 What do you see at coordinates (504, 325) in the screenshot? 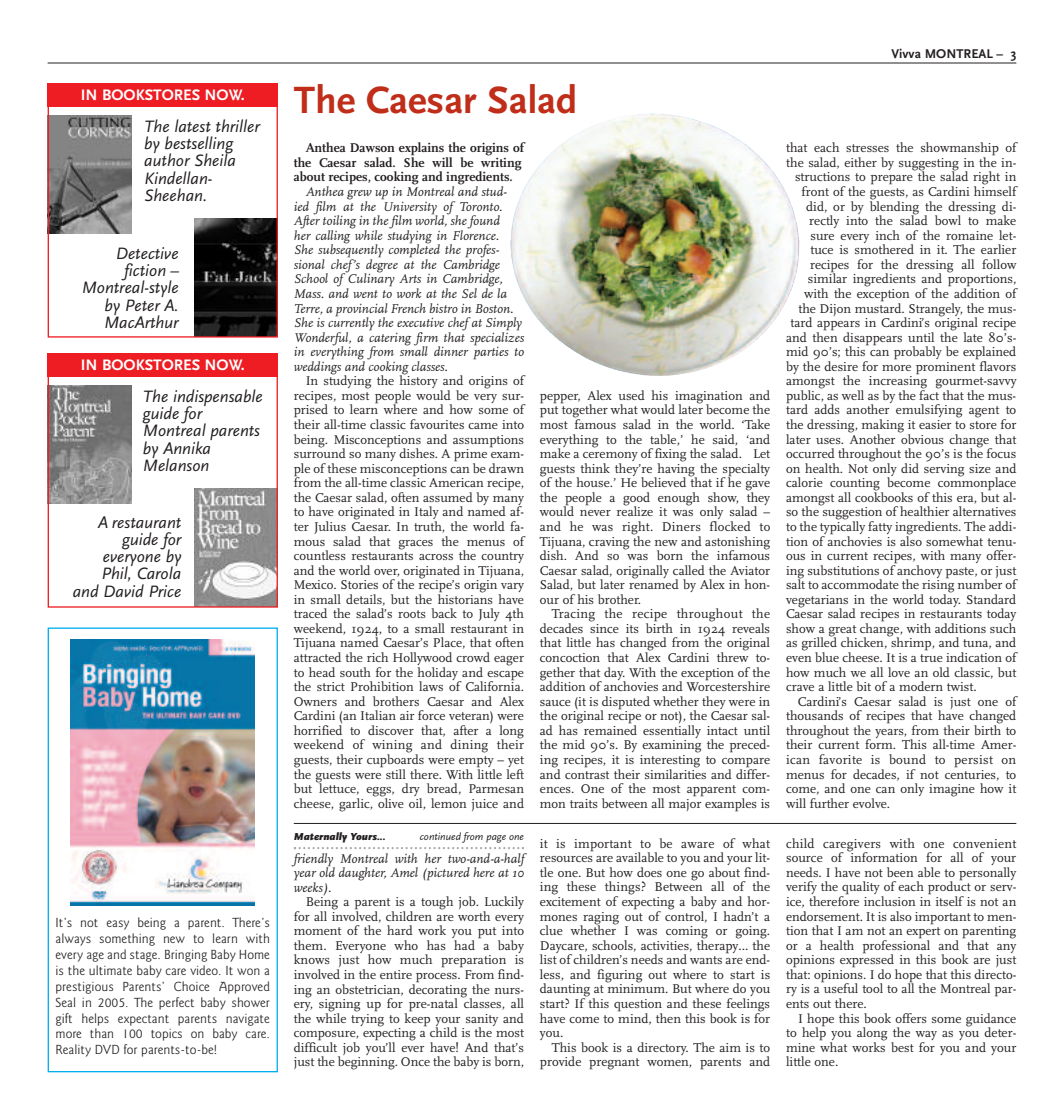
I see `Simply` at bounding box center [504, 325].
